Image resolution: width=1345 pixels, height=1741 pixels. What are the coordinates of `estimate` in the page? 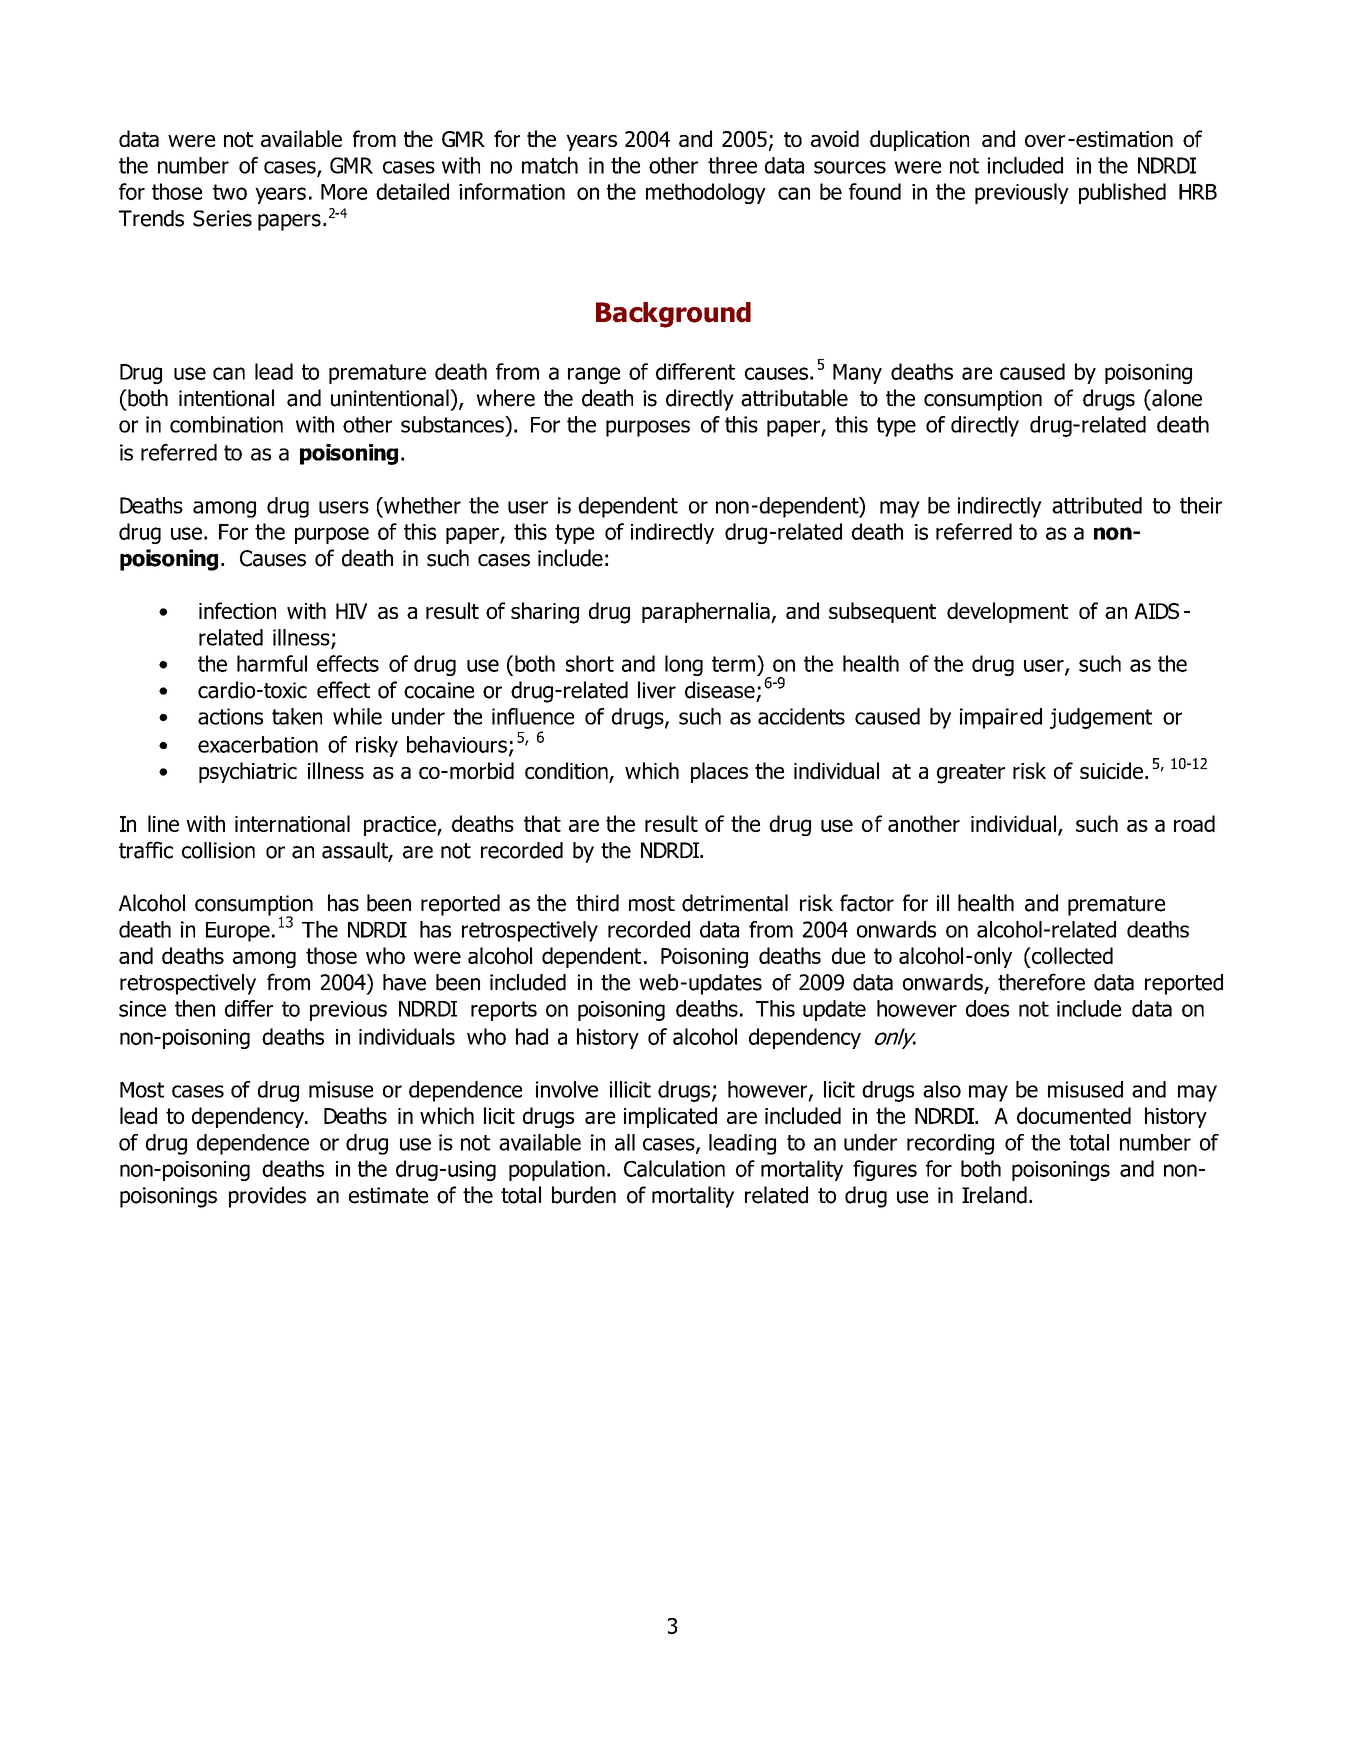 It's located at (388, 1195).
